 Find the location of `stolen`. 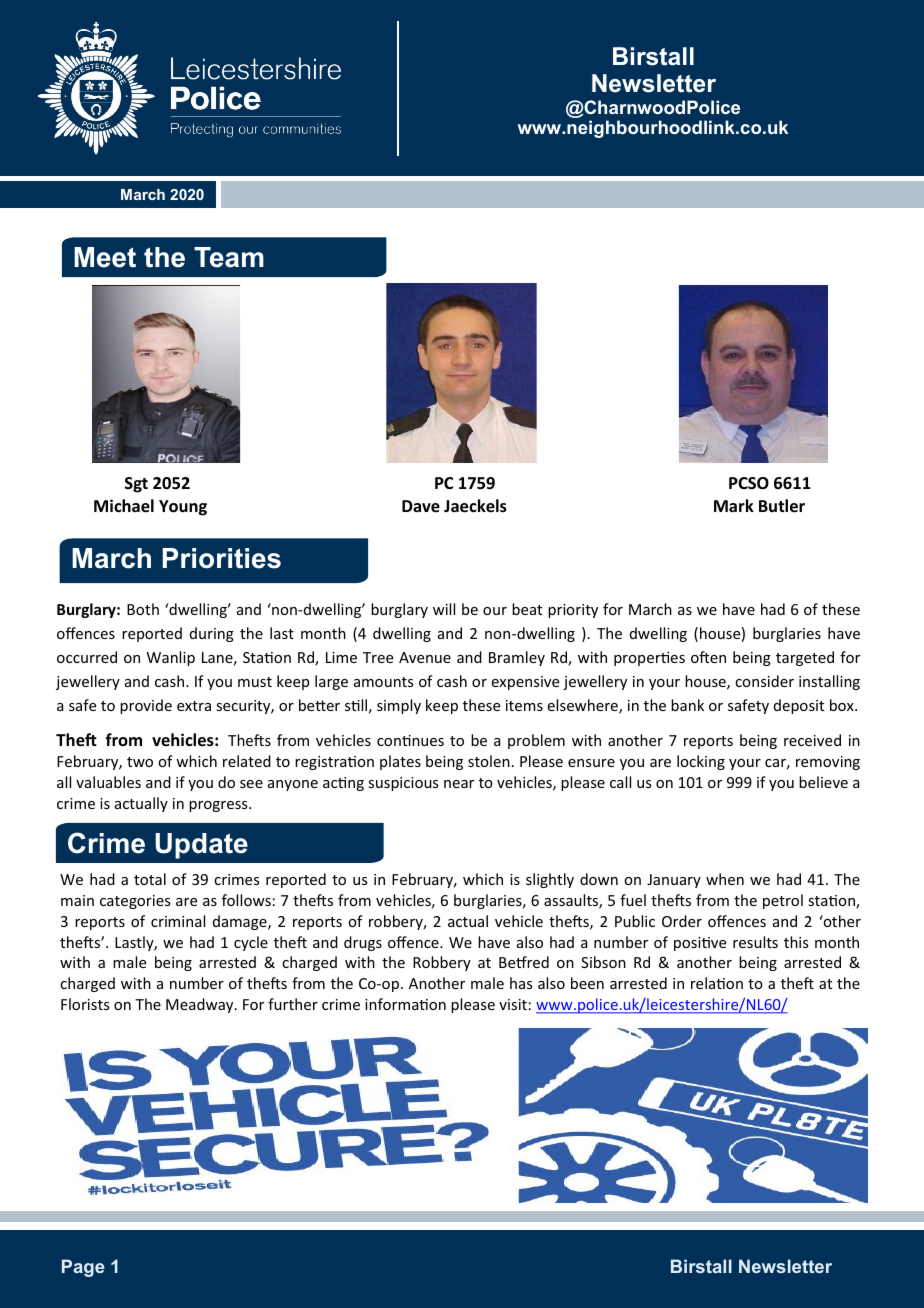

stolen is located at coordinates (489, 761).
